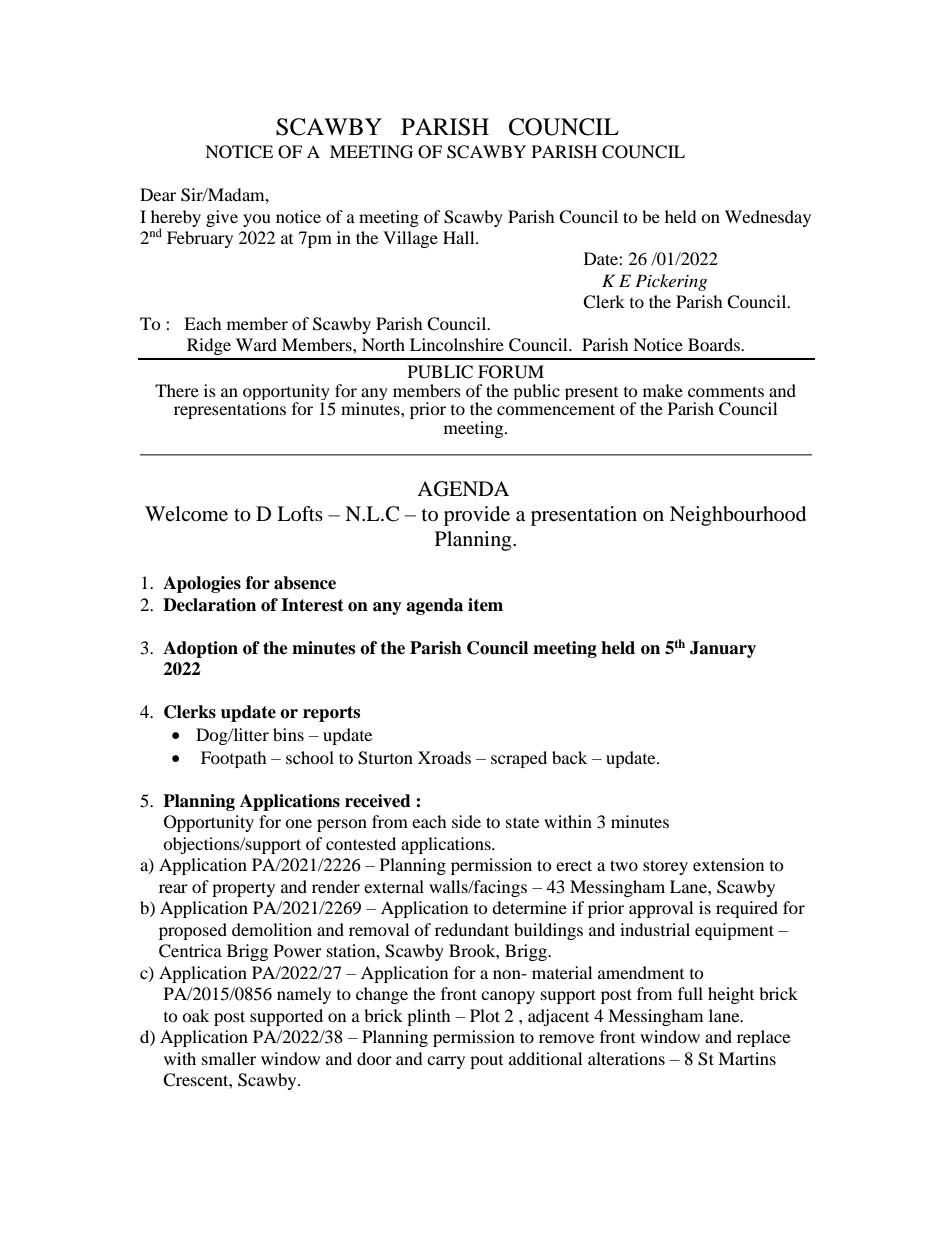 The width and height of the image is (952, 1233). What do you see at coordinates (768, 218) in the image?
I see `Wednesday` at bounding box center [768, 218].
